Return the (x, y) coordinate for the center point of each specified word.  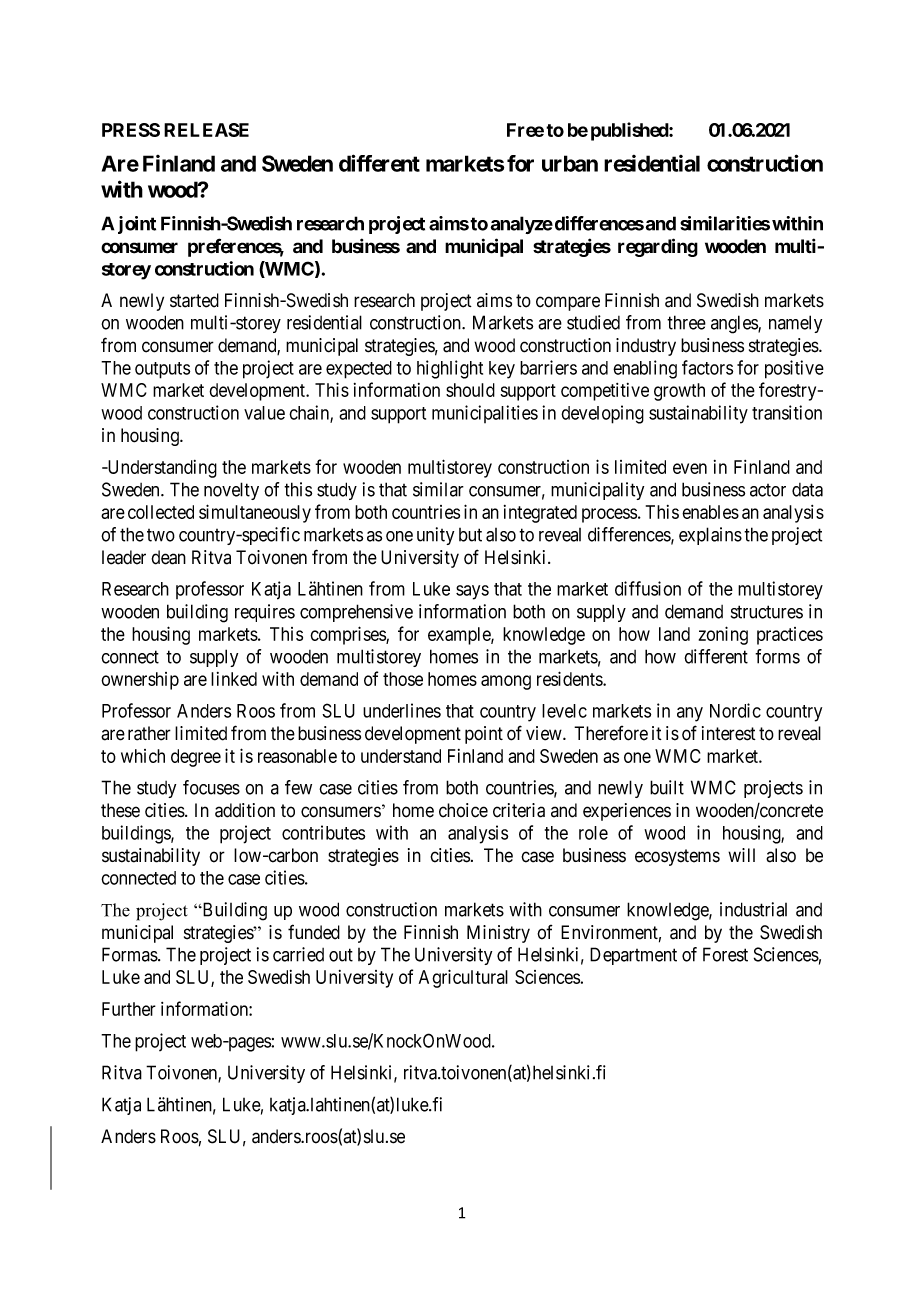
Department (633, 956)
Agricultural (463, 978)
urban (570, 163)
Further (129, 1009)
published (630, 131)
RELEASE (206, 130)
